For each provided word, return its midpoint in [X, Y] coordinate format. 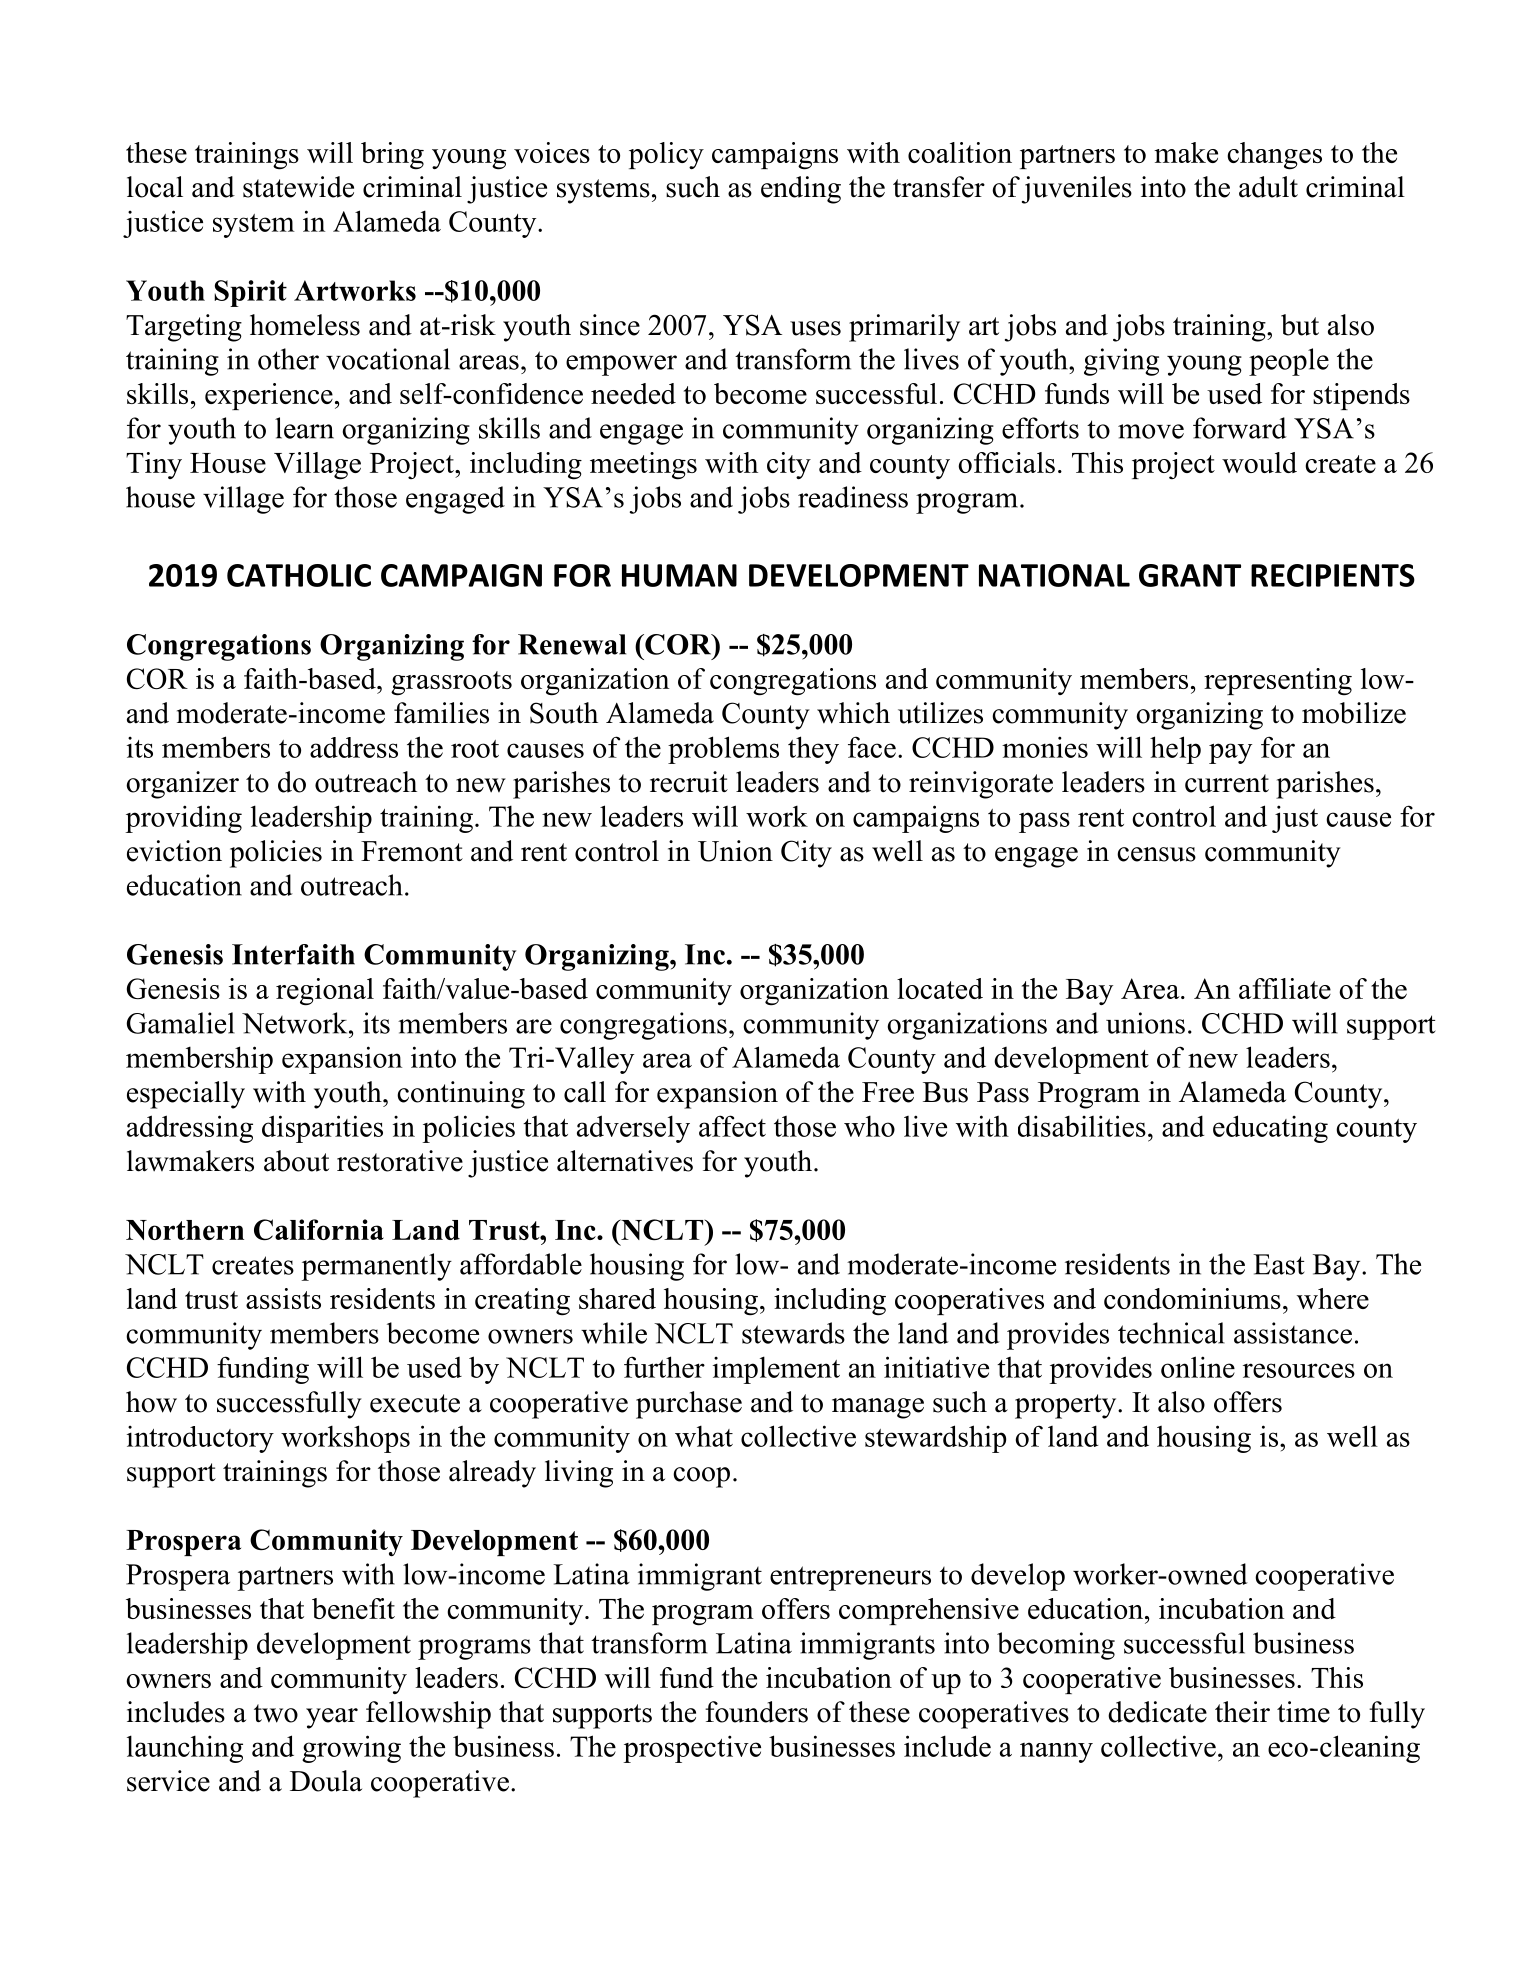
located [940, 988]
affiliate [1285, 988]
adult [1268, 187]
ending [801, 190]
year [332, 1718]
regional [325, 992]
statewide [298, 187]
